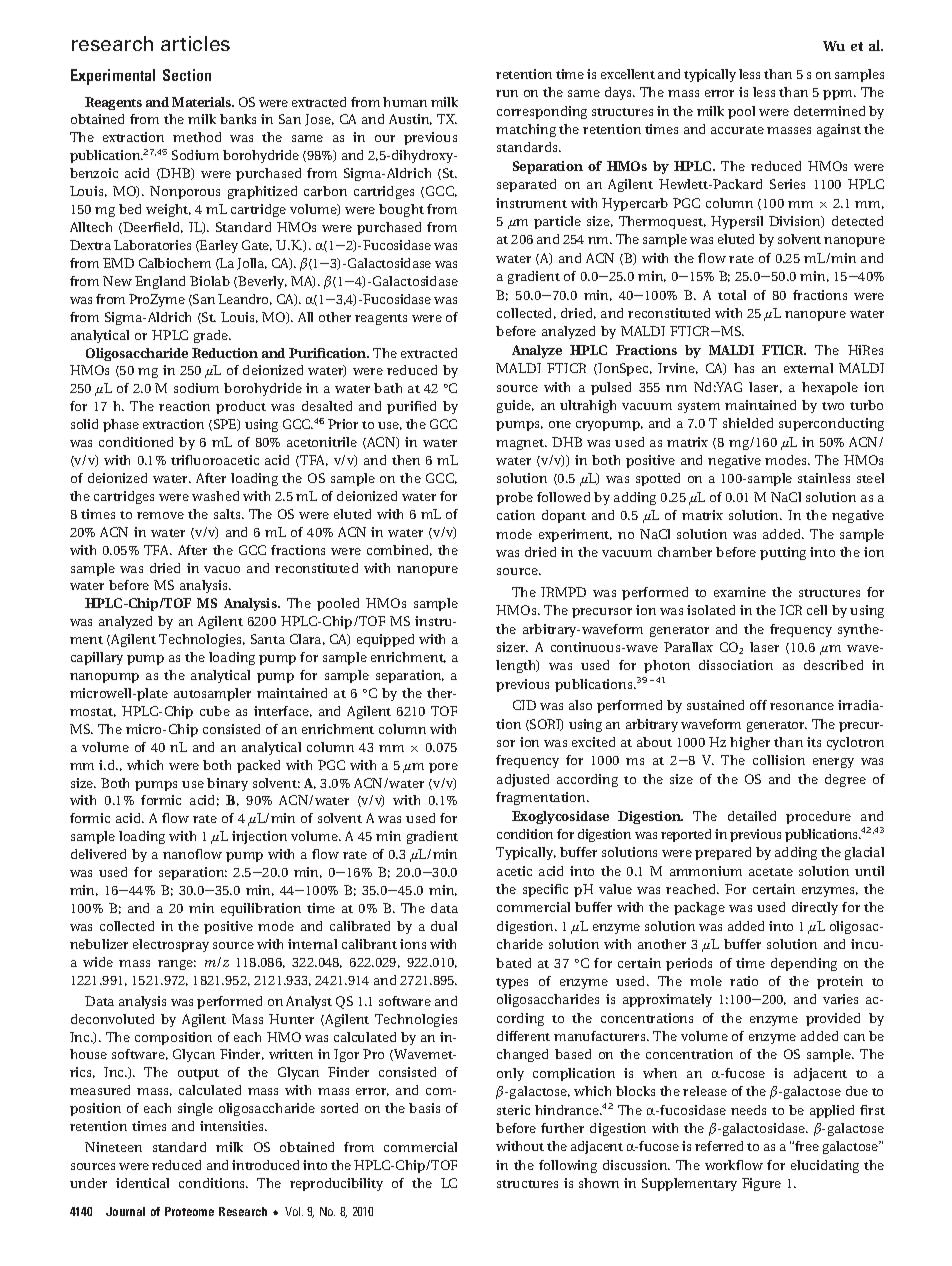 This screenshot has width=952, height=1266. Describe the element at coordinates (121, 425) in the screenshot. I see `phase` at that location.
